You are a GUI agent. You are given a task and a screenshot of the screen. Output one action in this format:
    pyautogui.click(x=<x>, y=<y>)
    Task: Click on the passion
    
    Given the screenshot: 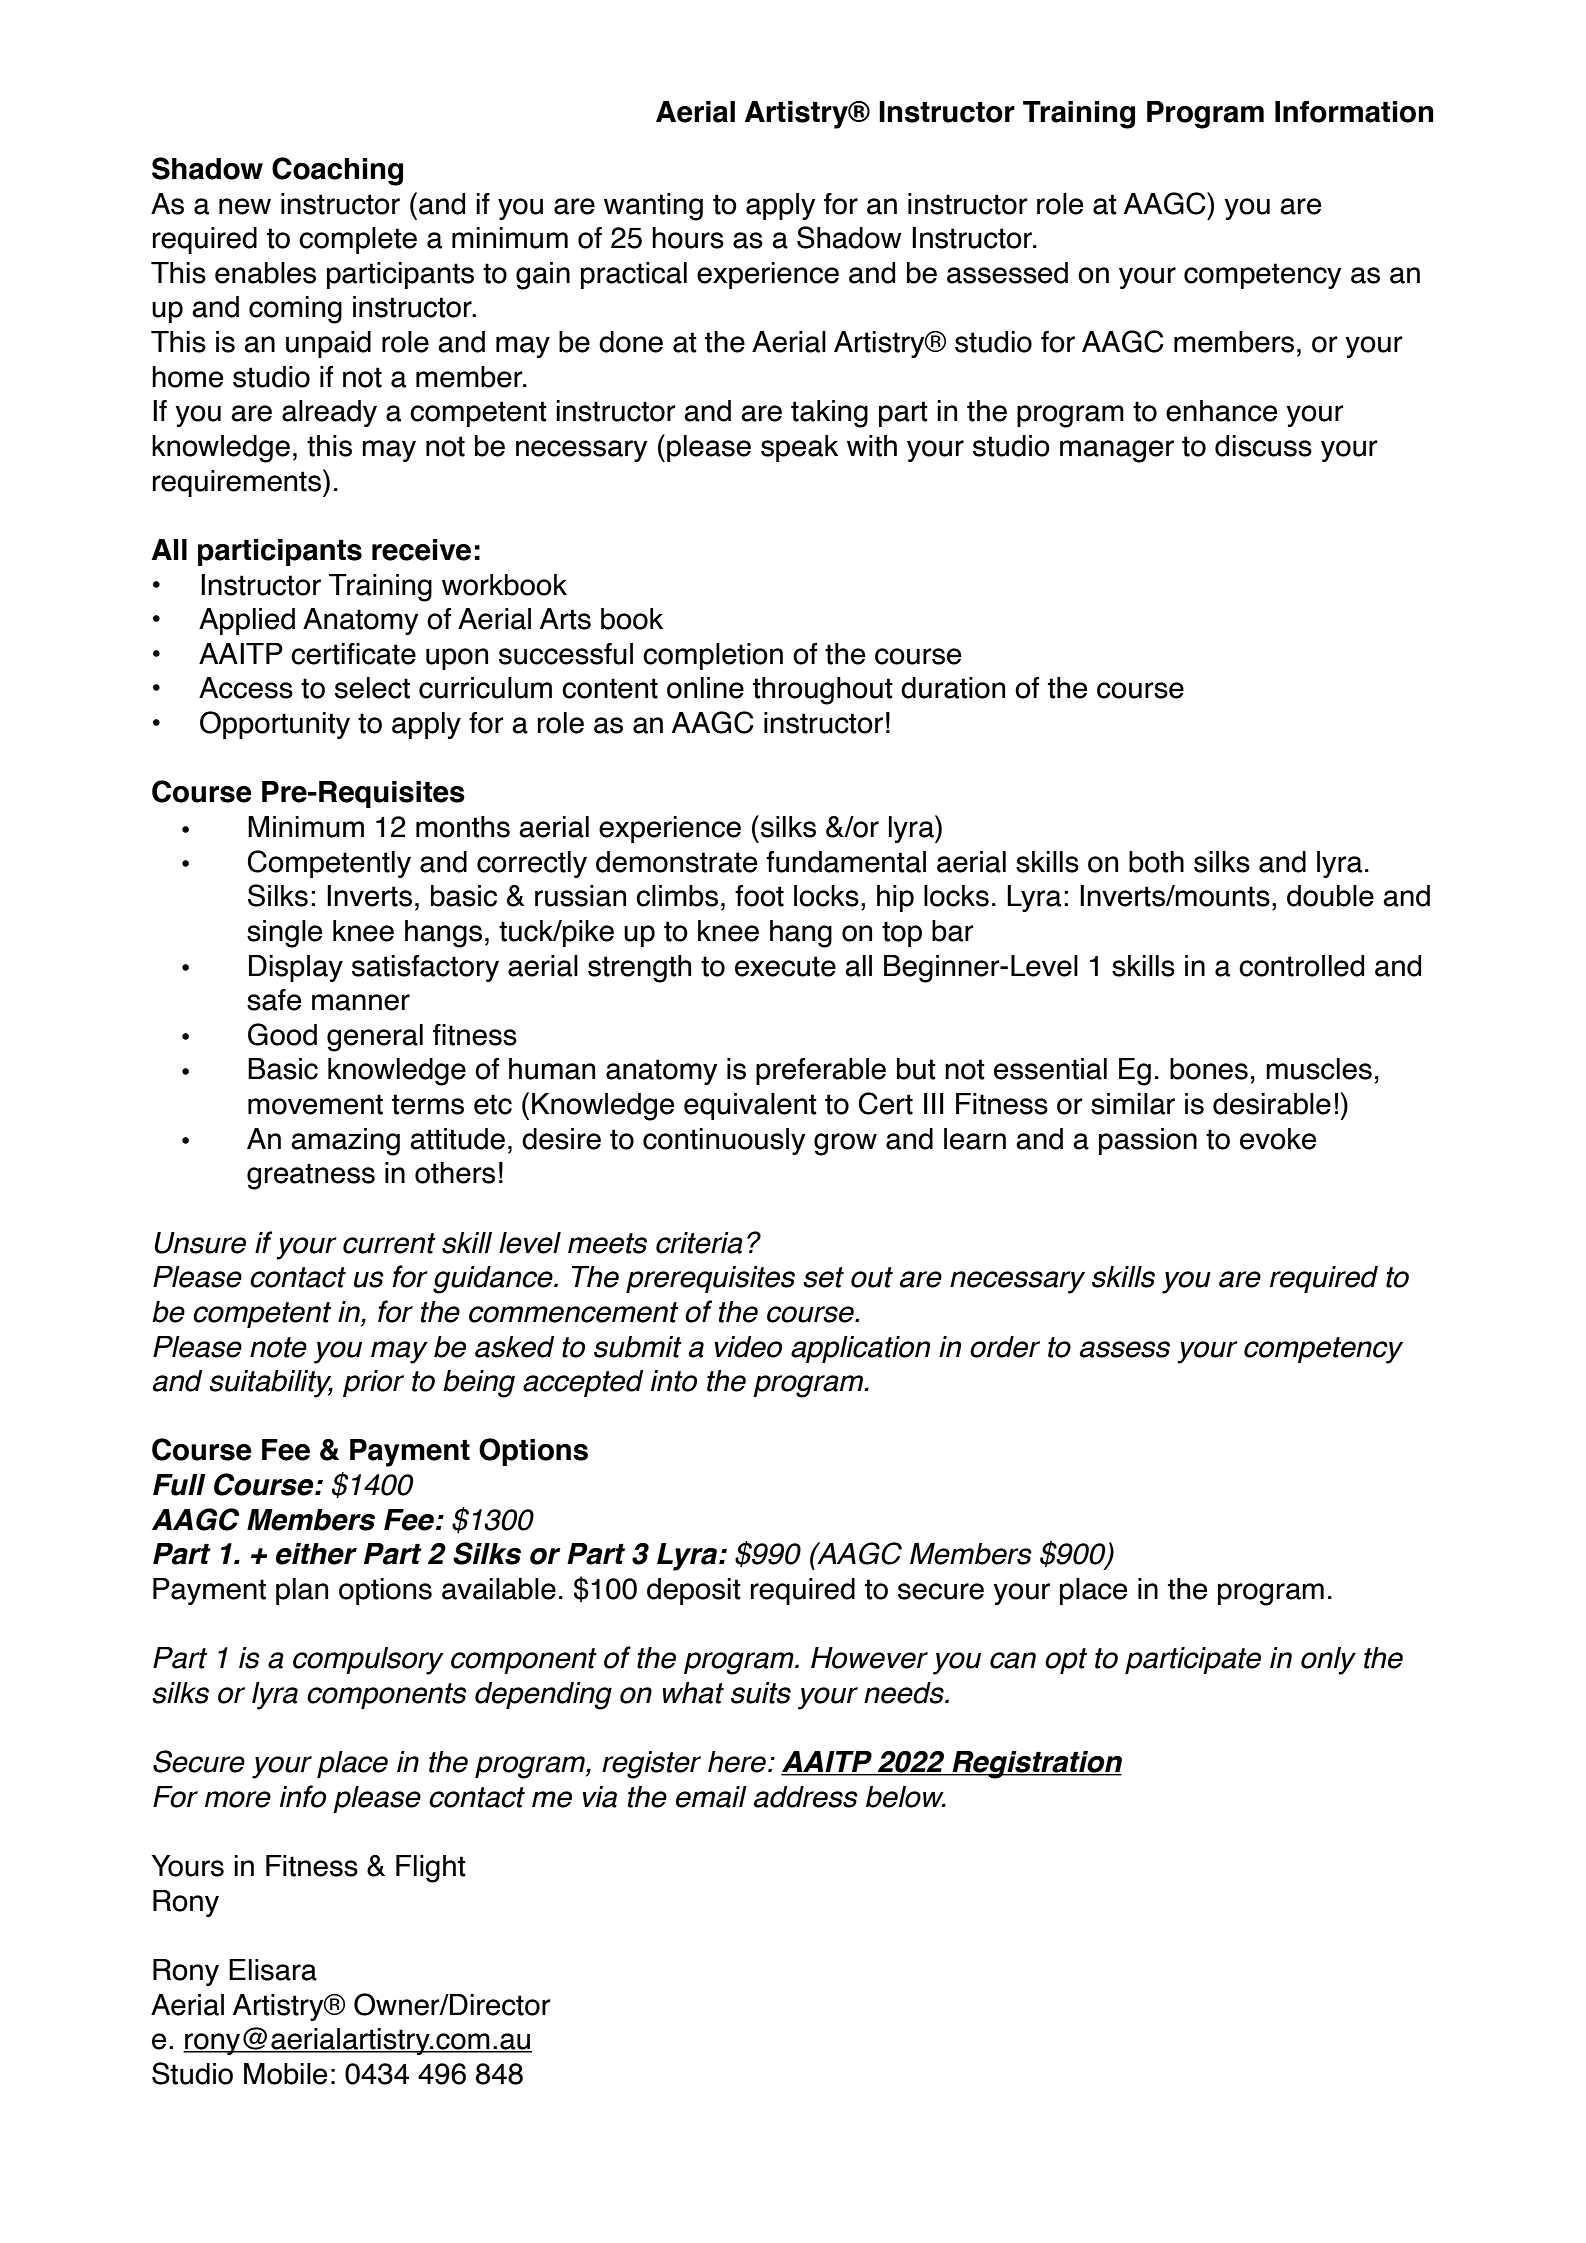 What is the action you would take?
    pyautogui.click(x=1148, y=1141)
